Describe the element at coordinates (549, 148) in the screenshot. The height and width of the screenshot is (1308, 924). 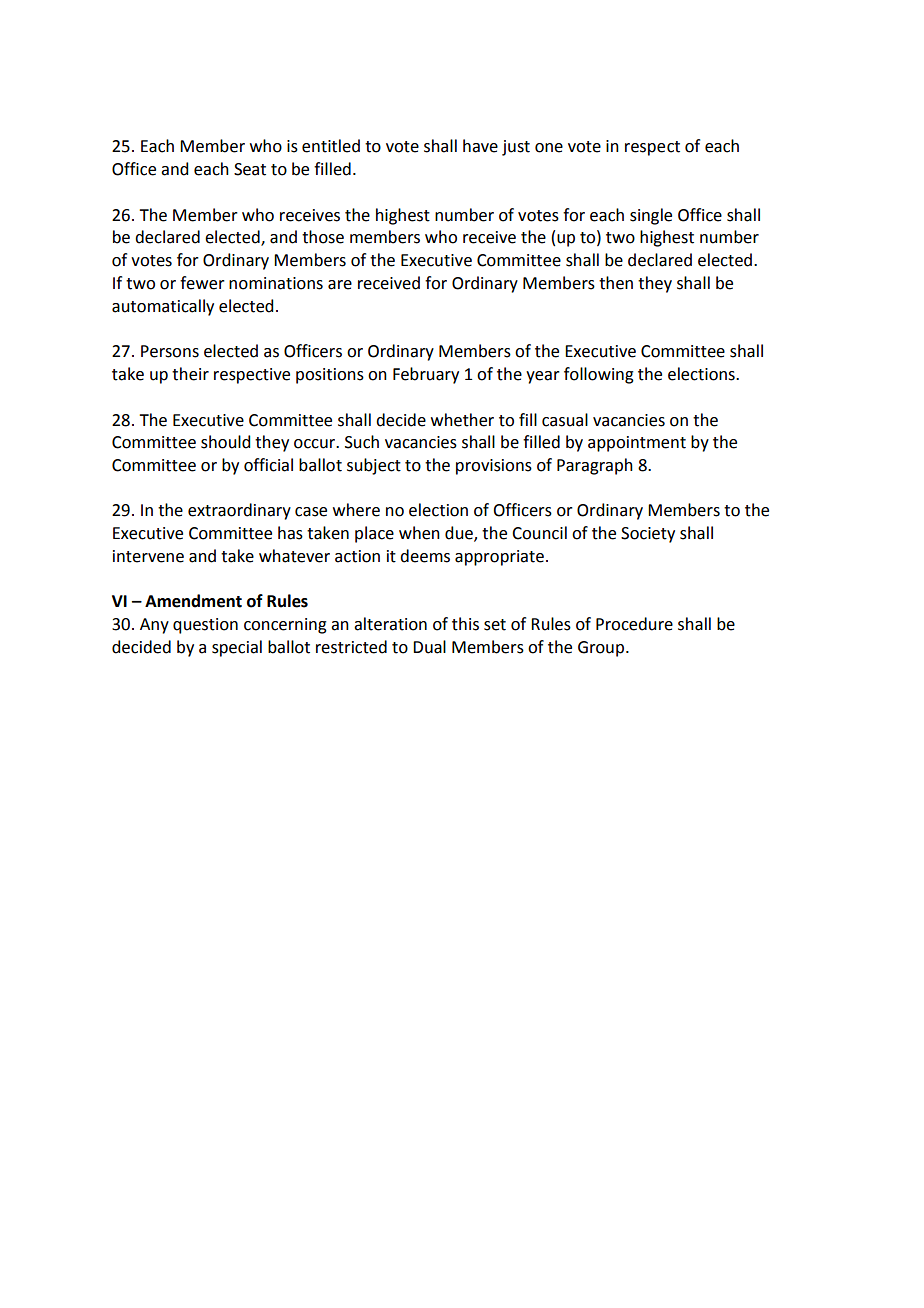
I see `one` at that location.
